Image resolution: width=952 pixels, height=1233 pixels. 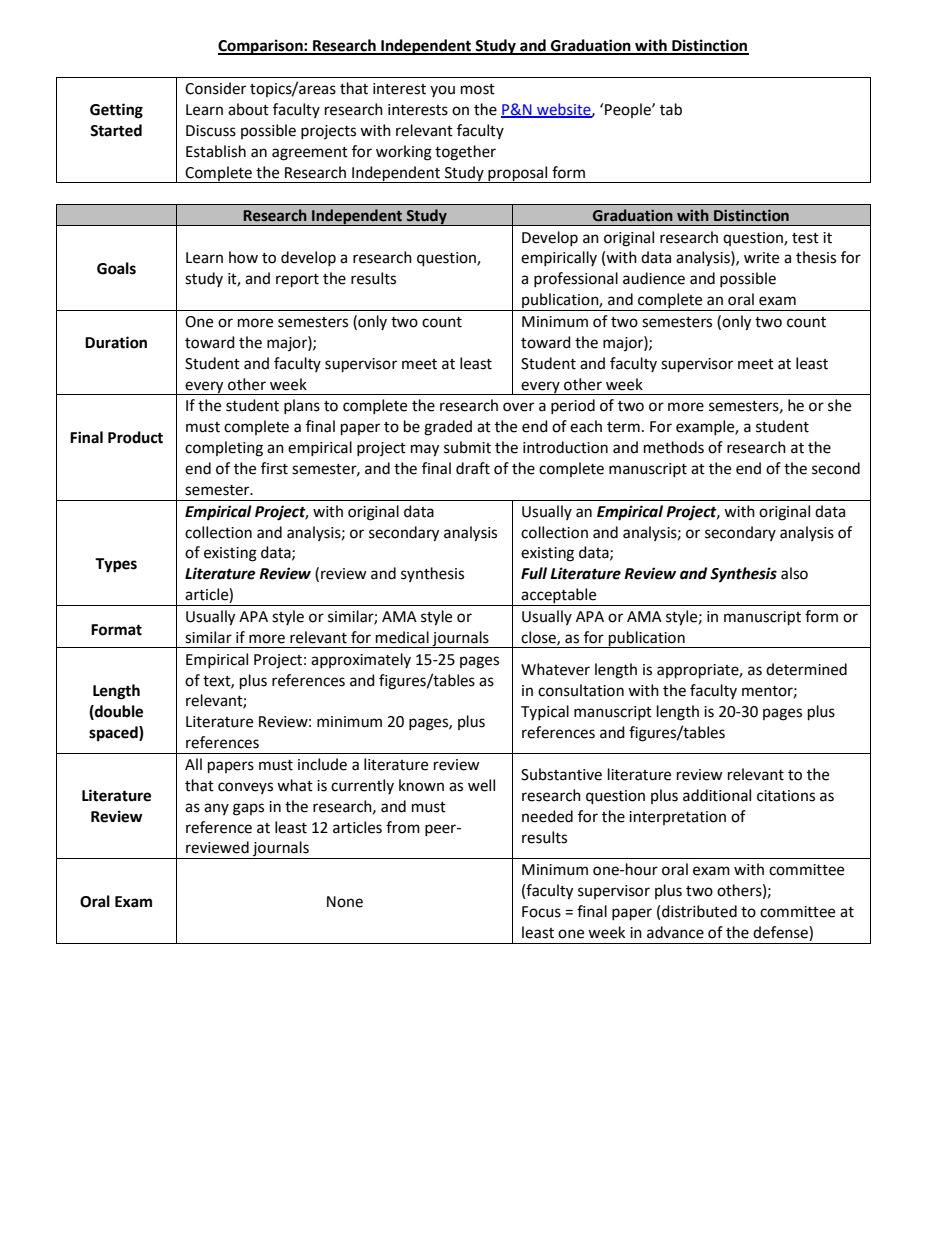 I want to click on None, so click(x=345, y=902).
